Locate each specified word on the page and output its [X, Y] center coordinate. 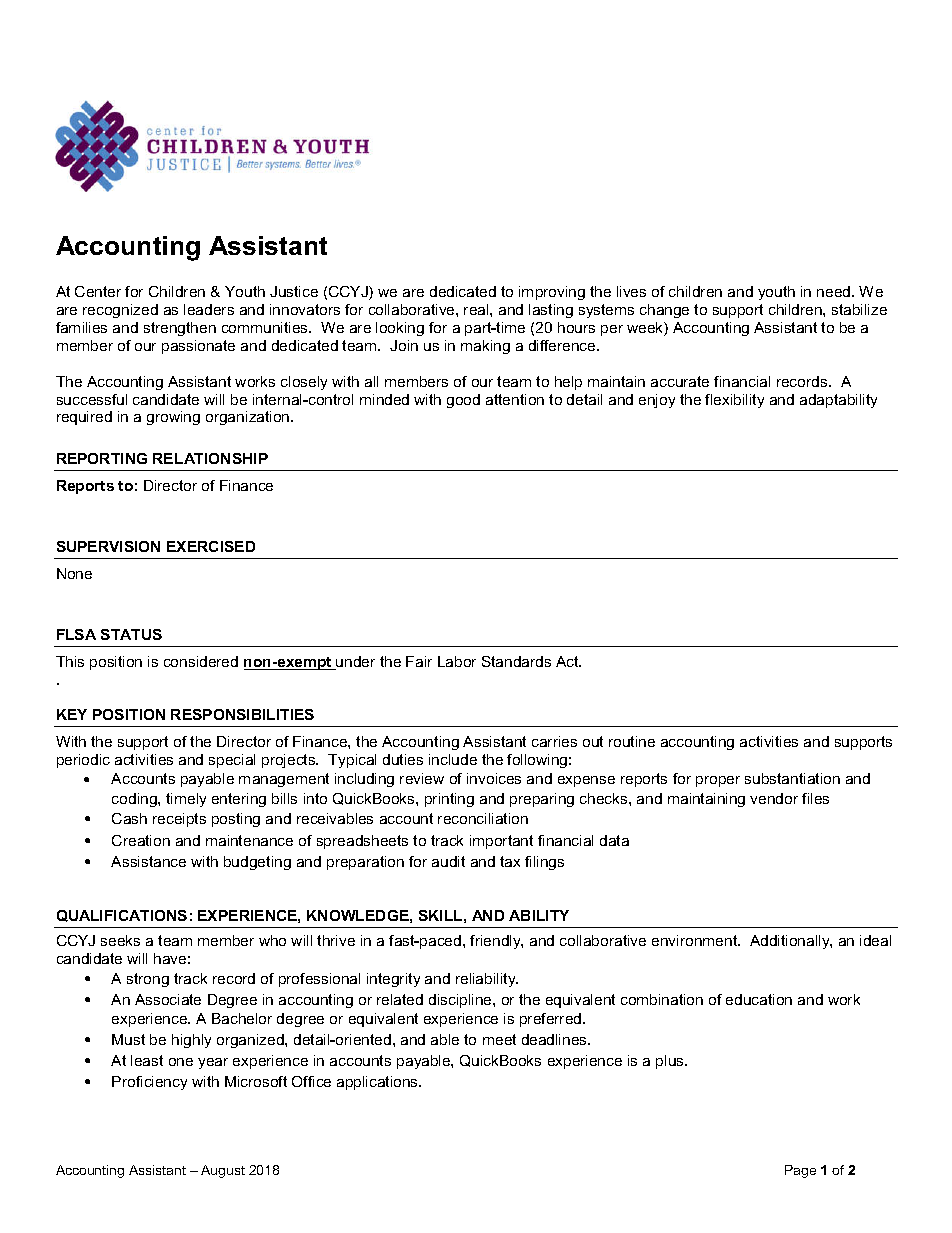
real [477, 309]
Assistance [148, 861]
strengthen [180, 329]
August [223, 1171]
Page [800, 1171]
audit [448, 861]
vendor [774, 798]
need [835, 291]
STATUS [131, 634]
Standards [516, 661]
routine [632, 741]
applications [379, 1083]
